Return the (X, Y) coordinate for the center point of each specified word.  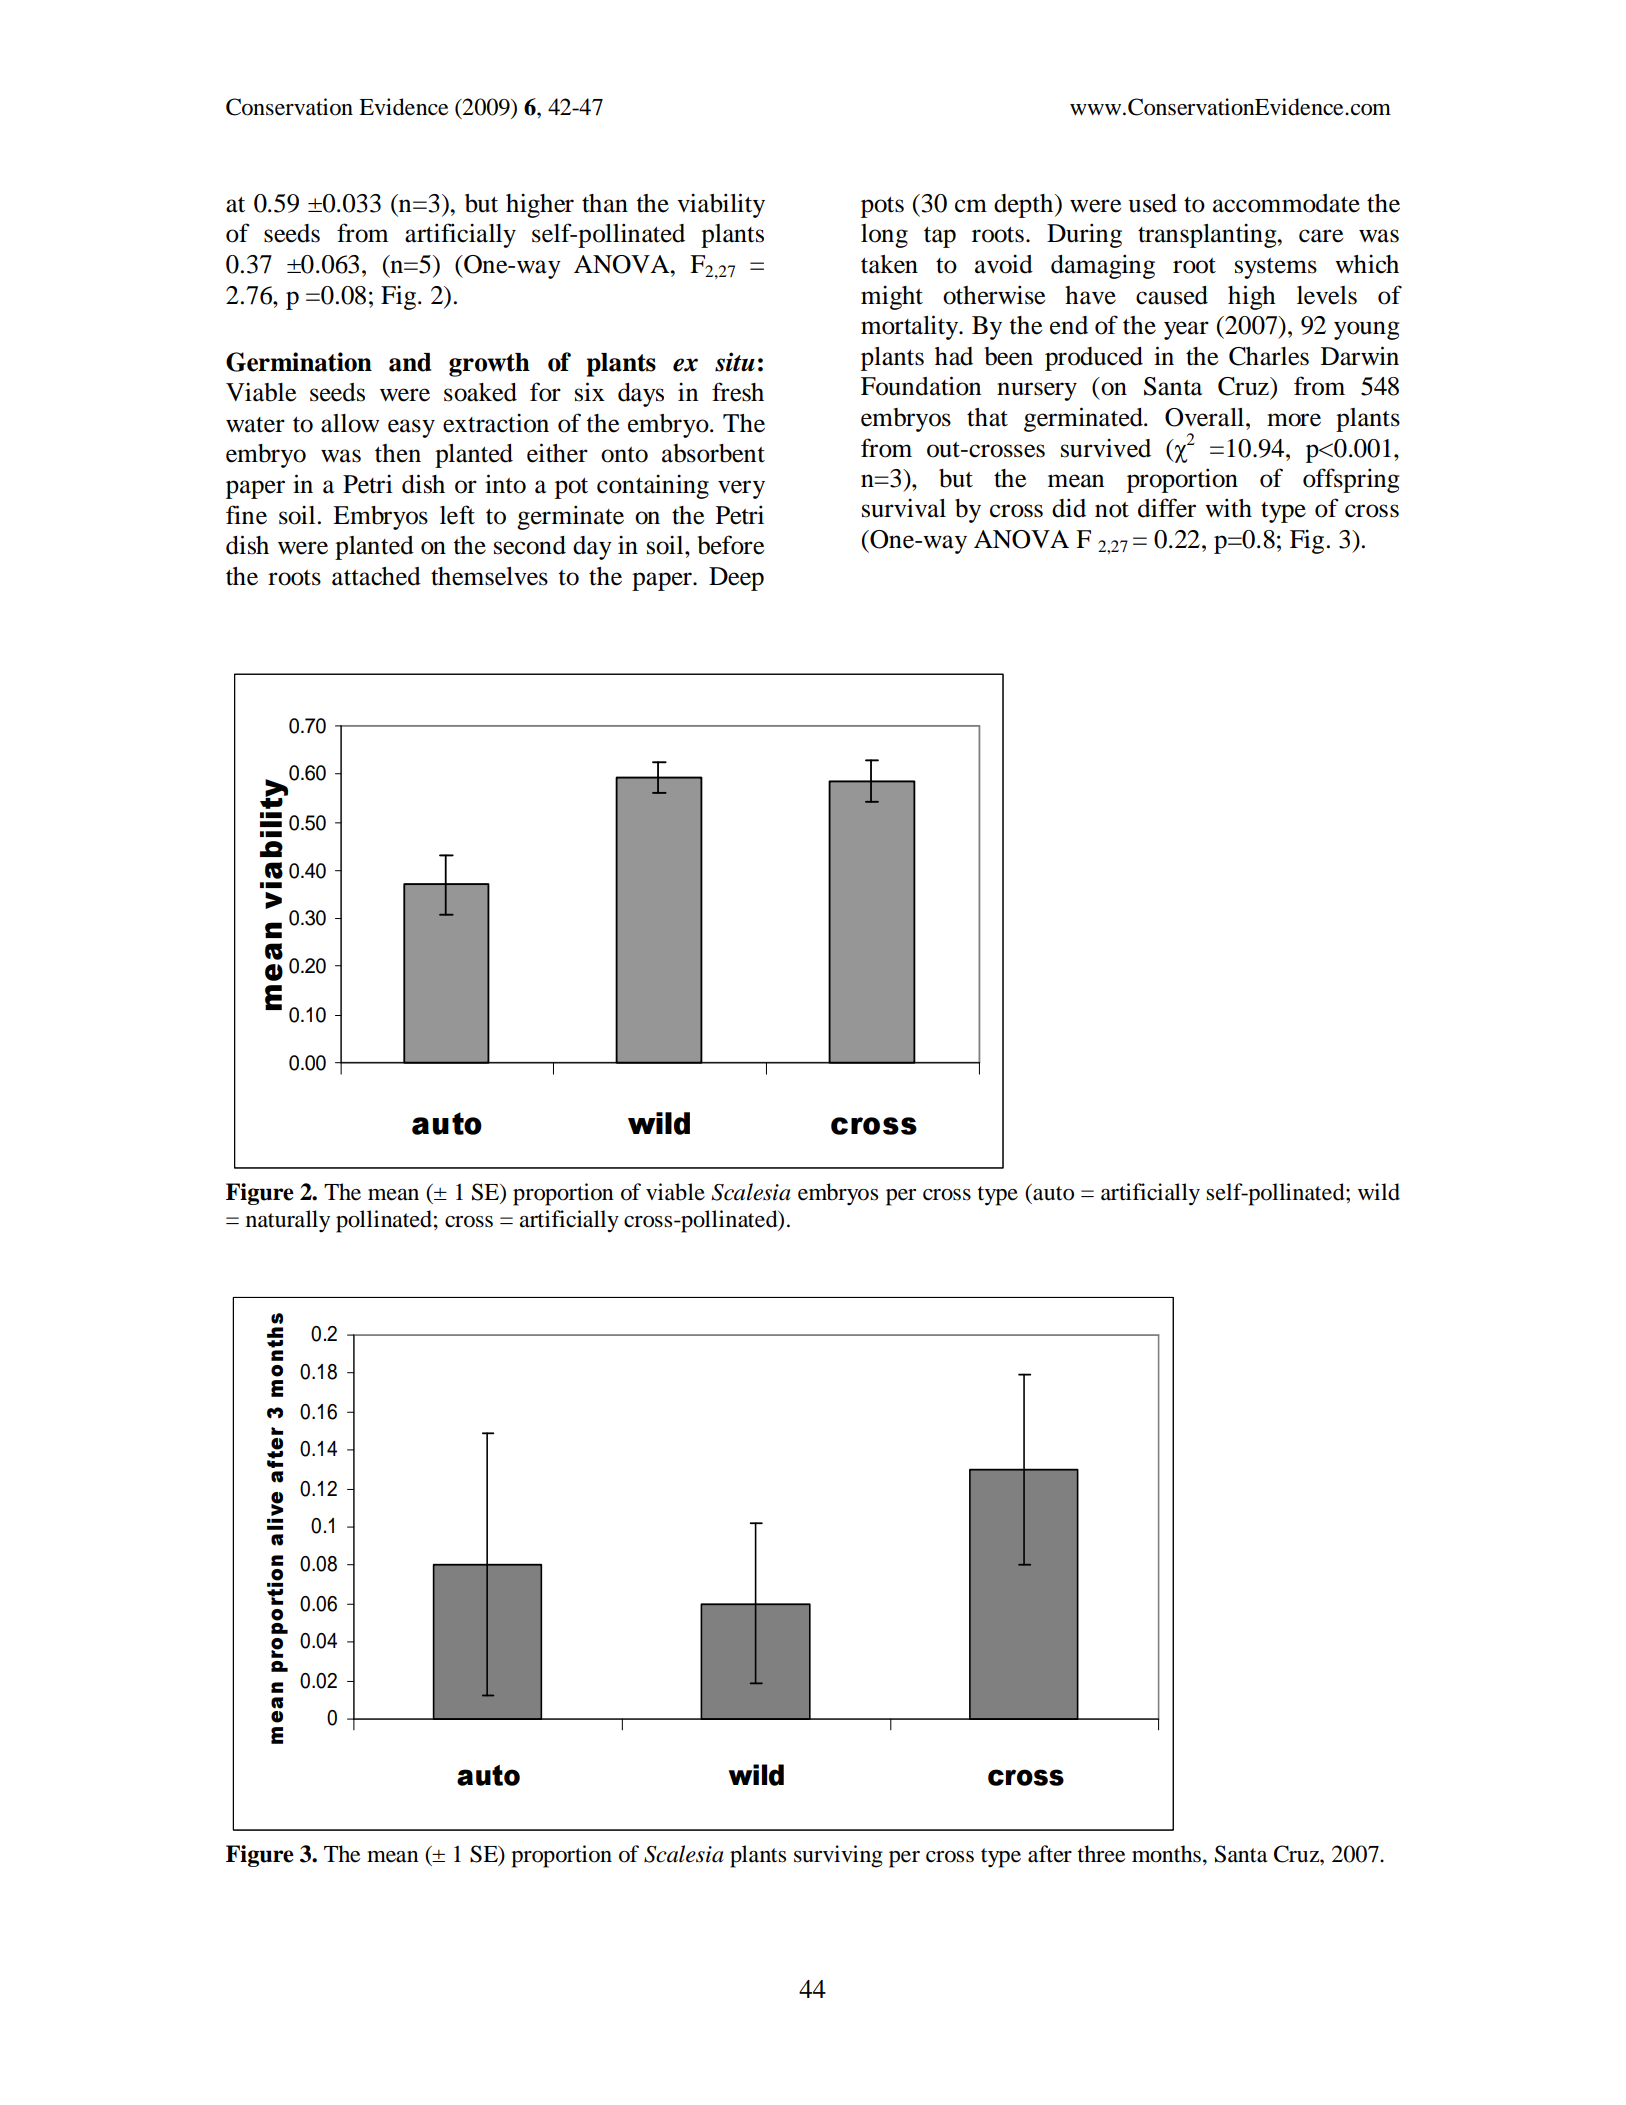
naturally (288, 1221)
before (730, 545)
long (884, 236)
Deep (736, 579)
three (1101, 1854)
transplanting (1208, 235)
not (1112, 510)
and (410, 362)
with (1228, 508)
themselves (489, 576)
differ (1167, 508)
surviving (838, 1856)
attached (376, 576)
